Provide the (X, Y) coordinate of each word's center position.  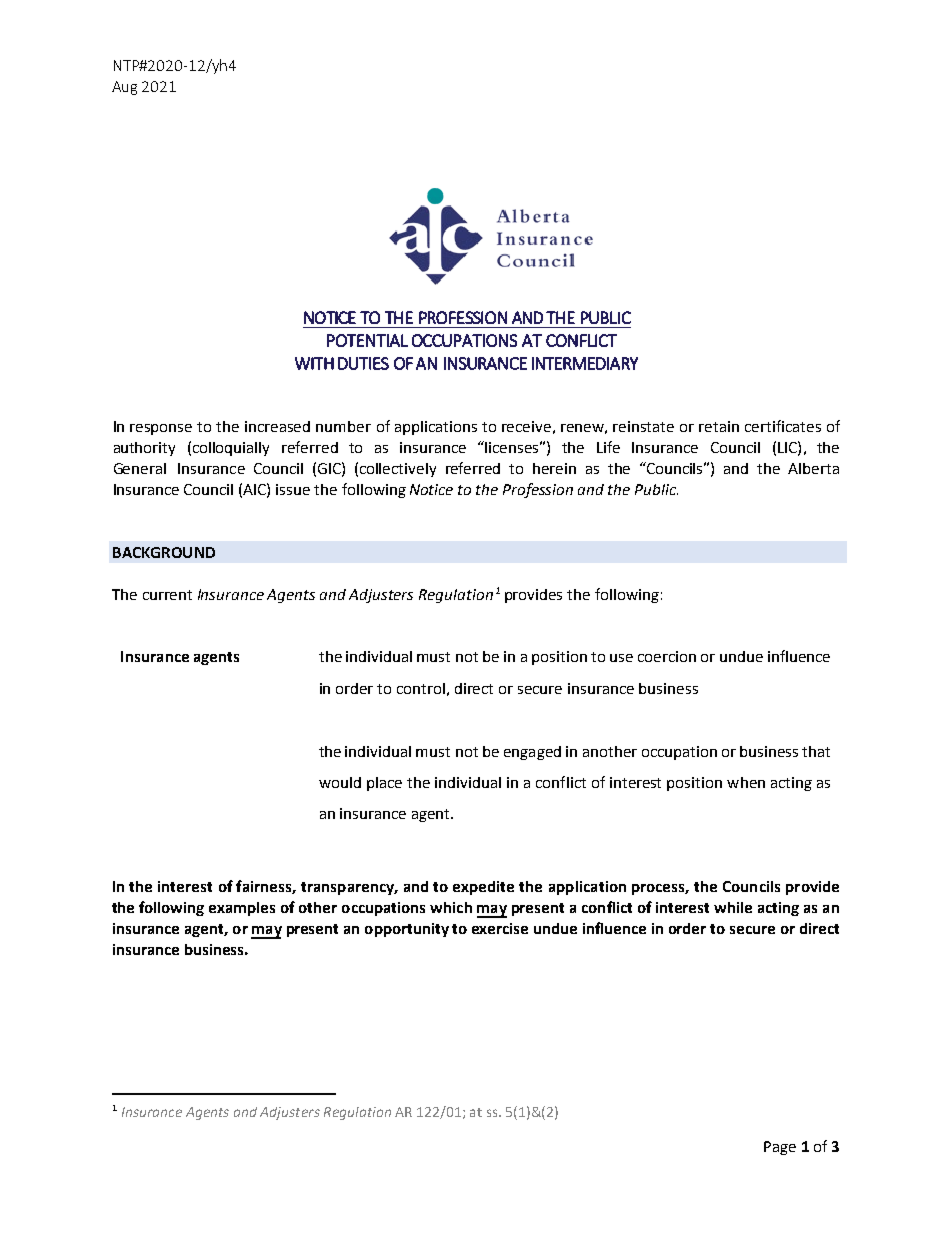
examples (242, 909)
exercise (500, 928)
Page (780, 1148)
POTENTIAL (367, 340)
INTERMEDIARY (585, 363)
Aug (124, 88)
